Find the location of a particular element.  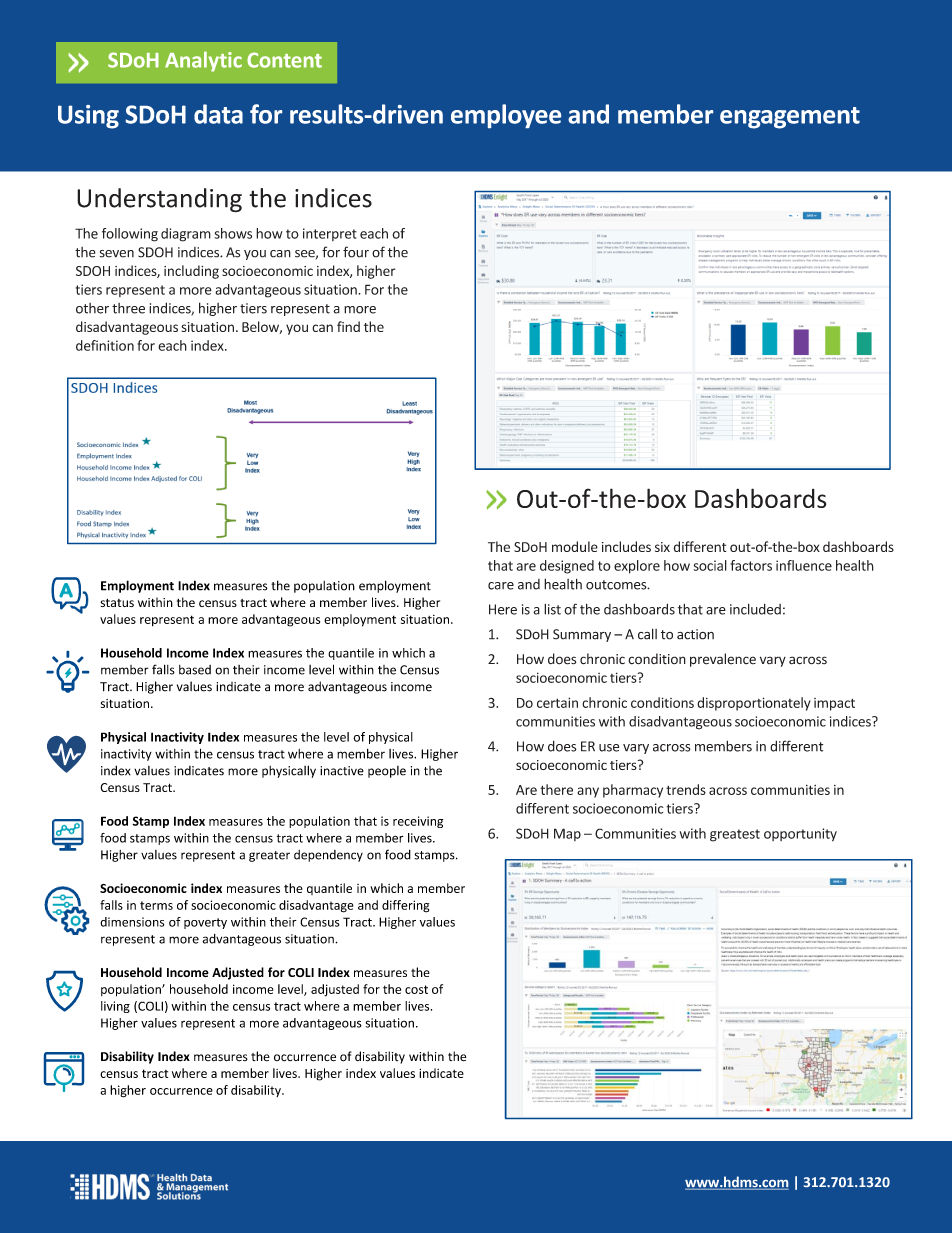

care is located at coordinates (501, 586).
